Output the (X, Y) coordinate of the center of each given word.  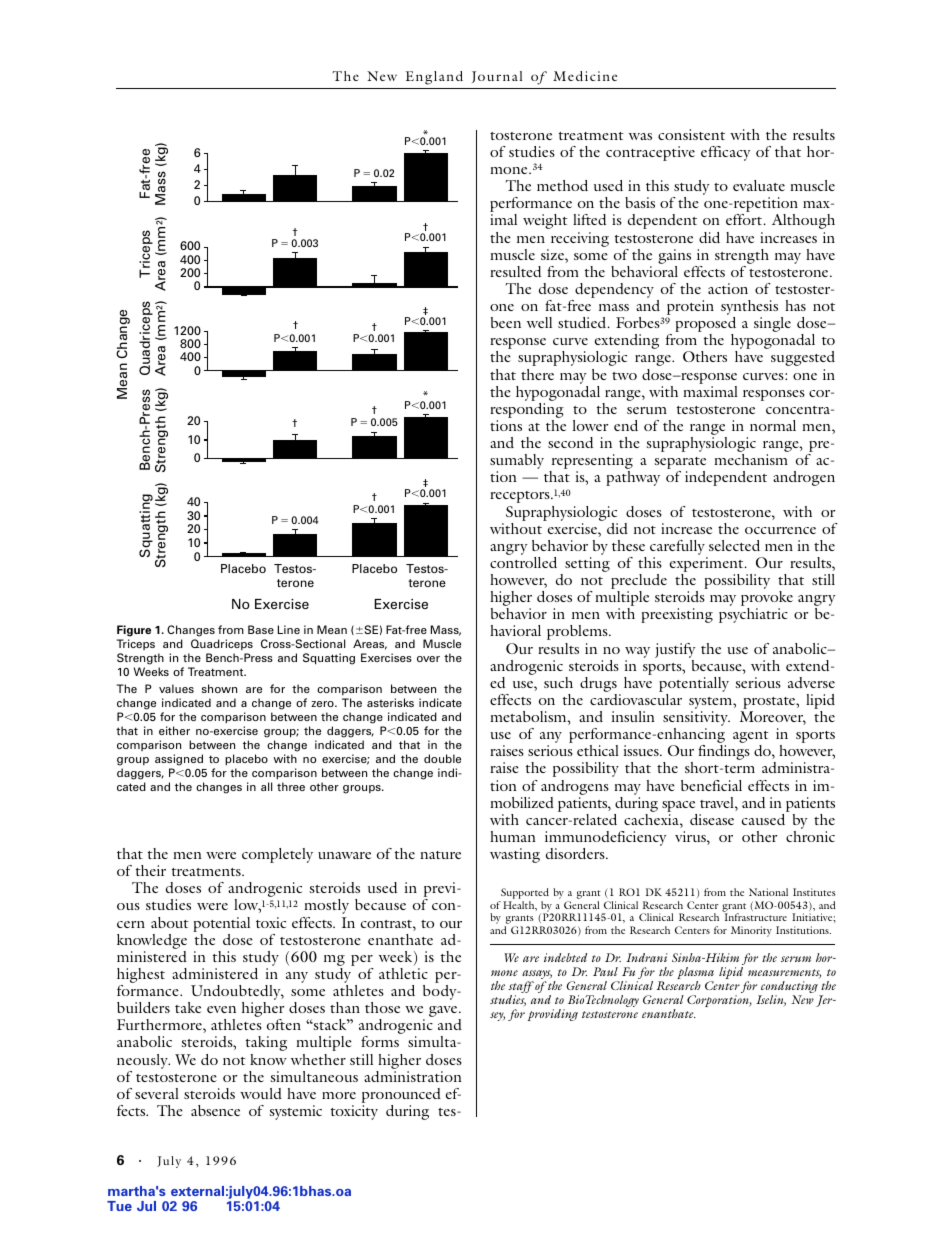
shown (219, 688)
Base (261, 629)
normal (773, 425)
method (562, 185)
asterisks (390, 702)
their (151, 870)
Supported (524, 895)
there (537, 374)
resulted (515, 271)
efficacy (726, 153)
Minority (751, 931)
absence (215, 1110)
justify (675, 652)
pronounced (401, 1097)
